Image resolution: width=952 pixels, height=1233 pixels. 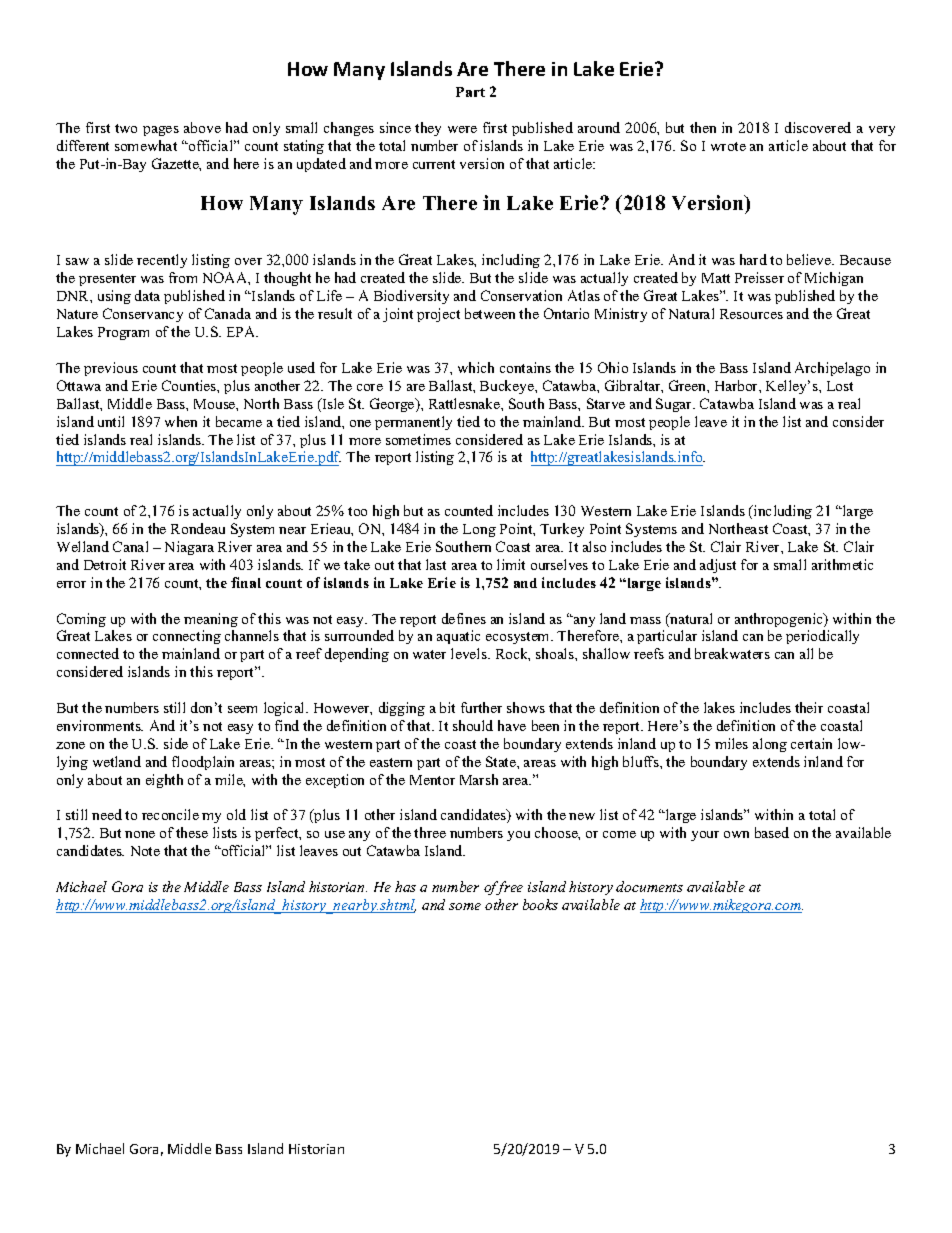 I want to click on meaning, so click(x=211, y=620).
